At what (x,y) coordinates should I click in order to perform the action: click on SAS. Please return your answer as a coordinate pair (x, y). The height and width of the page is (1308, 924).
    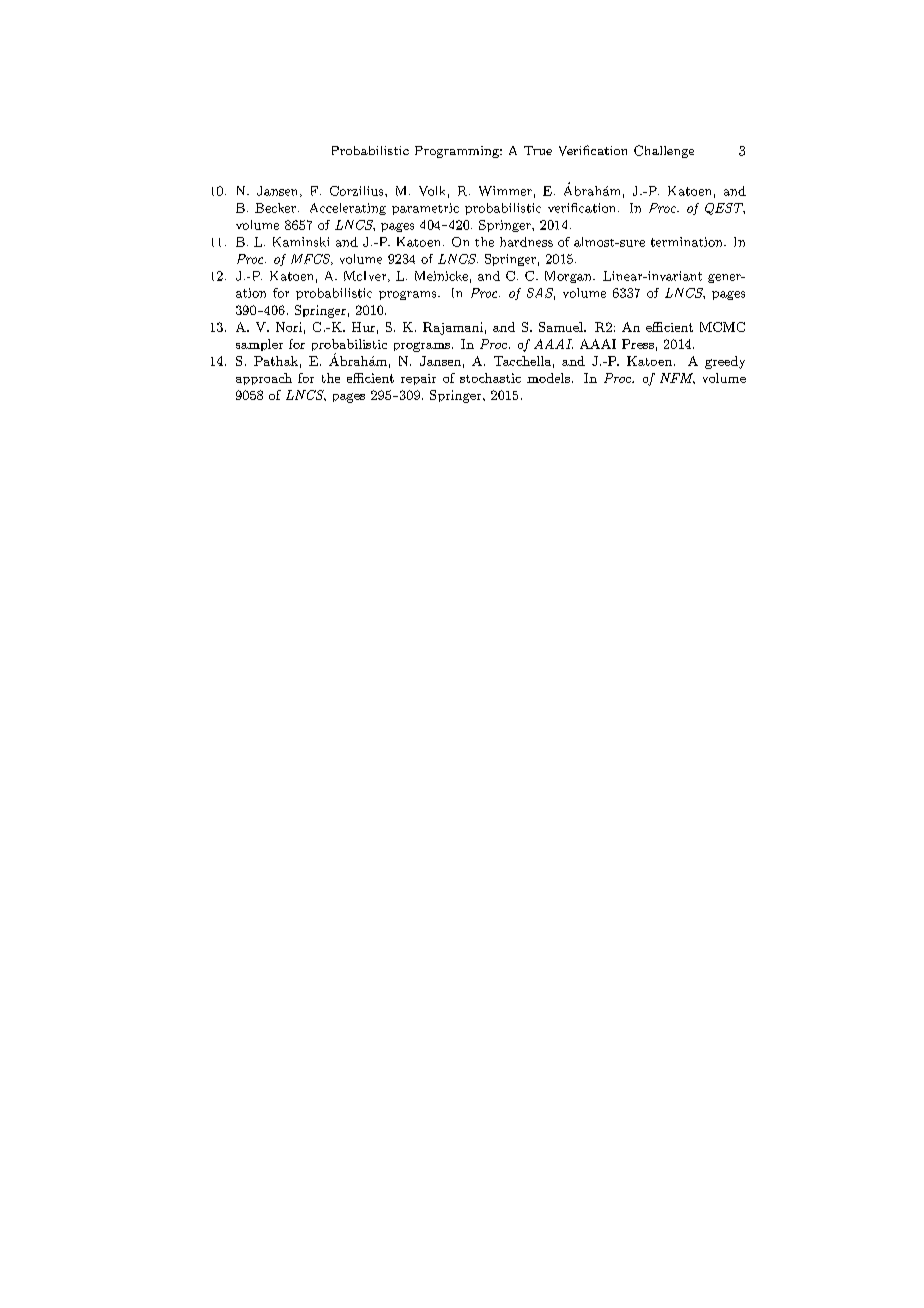
    Looking at the image, I should click on (541, 294).
